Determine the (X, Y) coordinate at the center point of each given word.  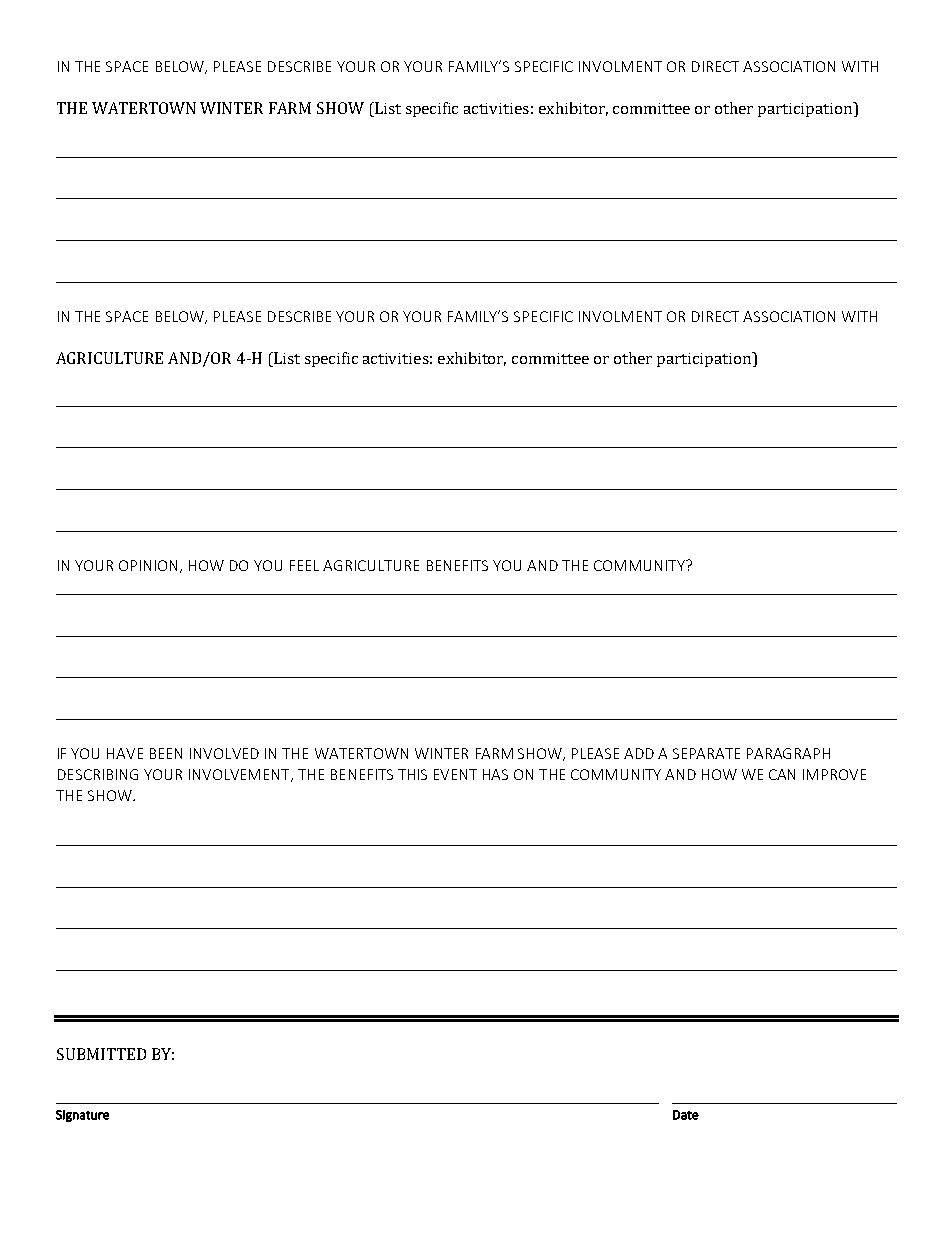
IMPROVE (834, 774)
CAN (782, 774)
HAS (495, 774)
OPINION (148, 565)
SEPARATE (706, 753)
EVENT (455, 774)
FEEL (304, 565)
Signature (82, 1116)
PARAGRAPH (788, 753)
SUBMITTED (101, 1054)
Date (686, 1115)
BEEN (166, 753)
